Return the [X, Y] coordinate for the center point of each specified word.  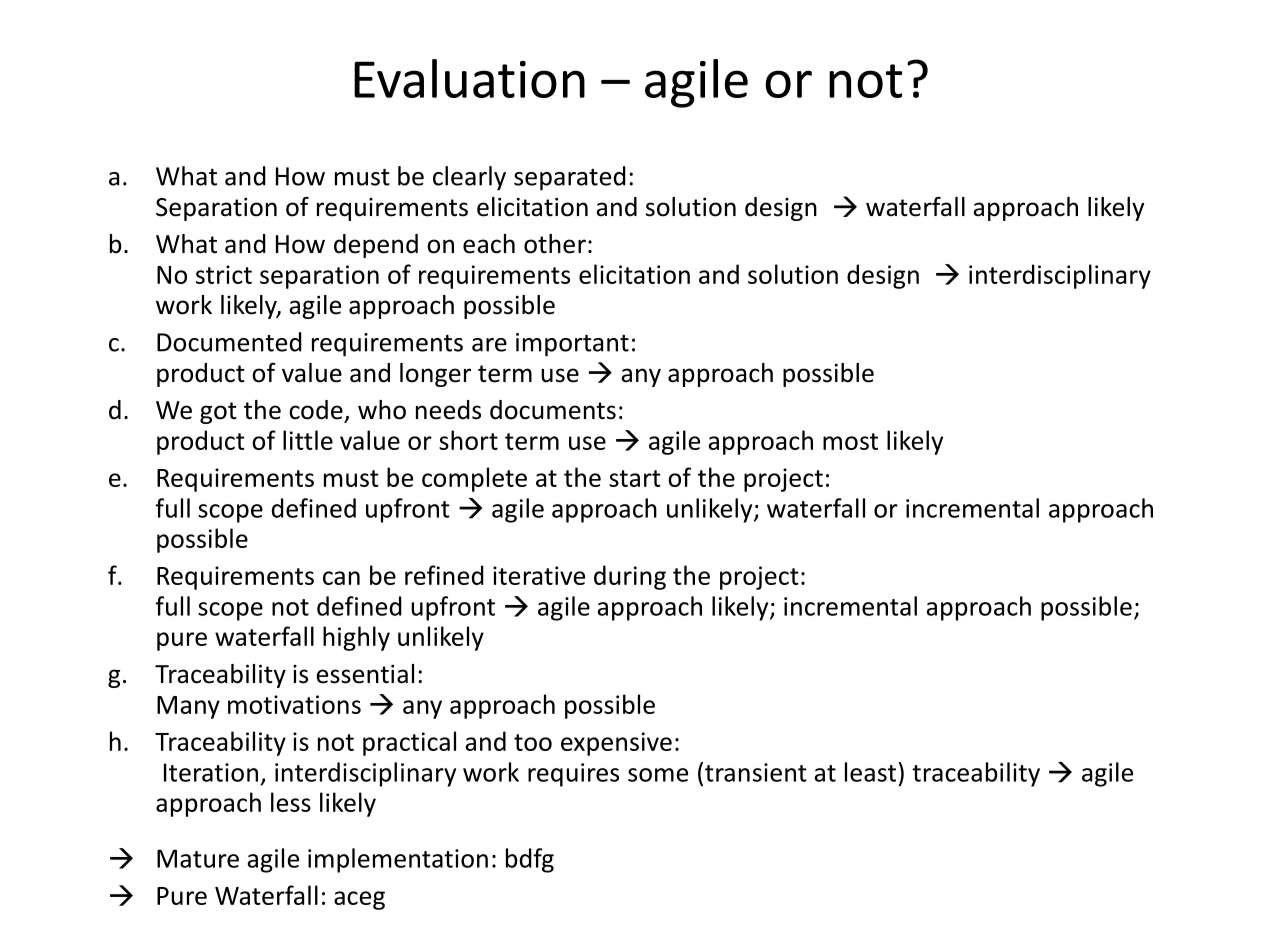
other [555, 244]
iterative [539, 575]
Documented [229, 342]
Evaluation [469, 78]
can [341, 578]
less [291, 802]
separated [570, 178]
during [630, 577]
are [489, 345]
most [850, 441]
